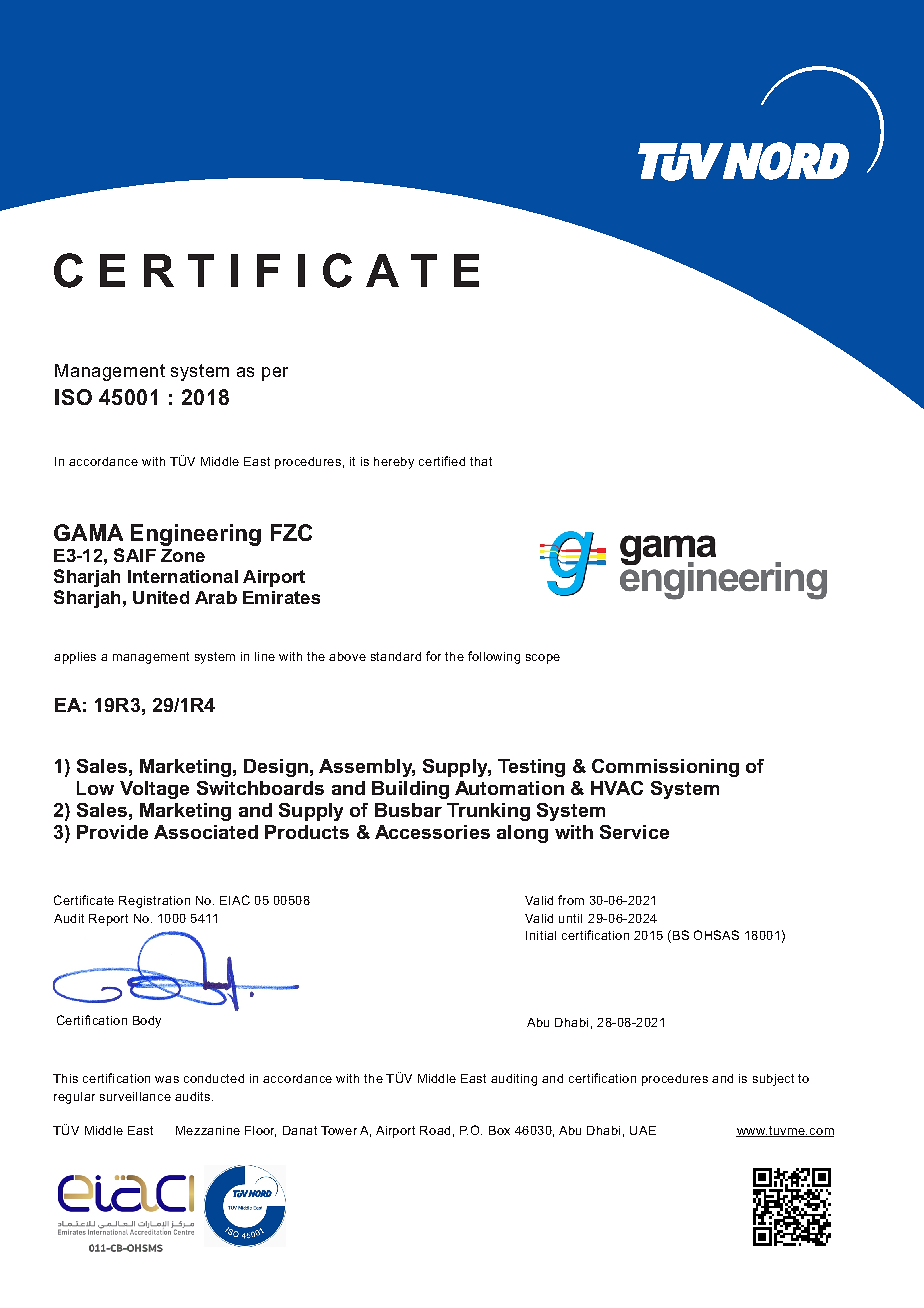 Image resolution: width=924 pixels, height=1308 pixels. I want to click on United, so click(161, 597).
